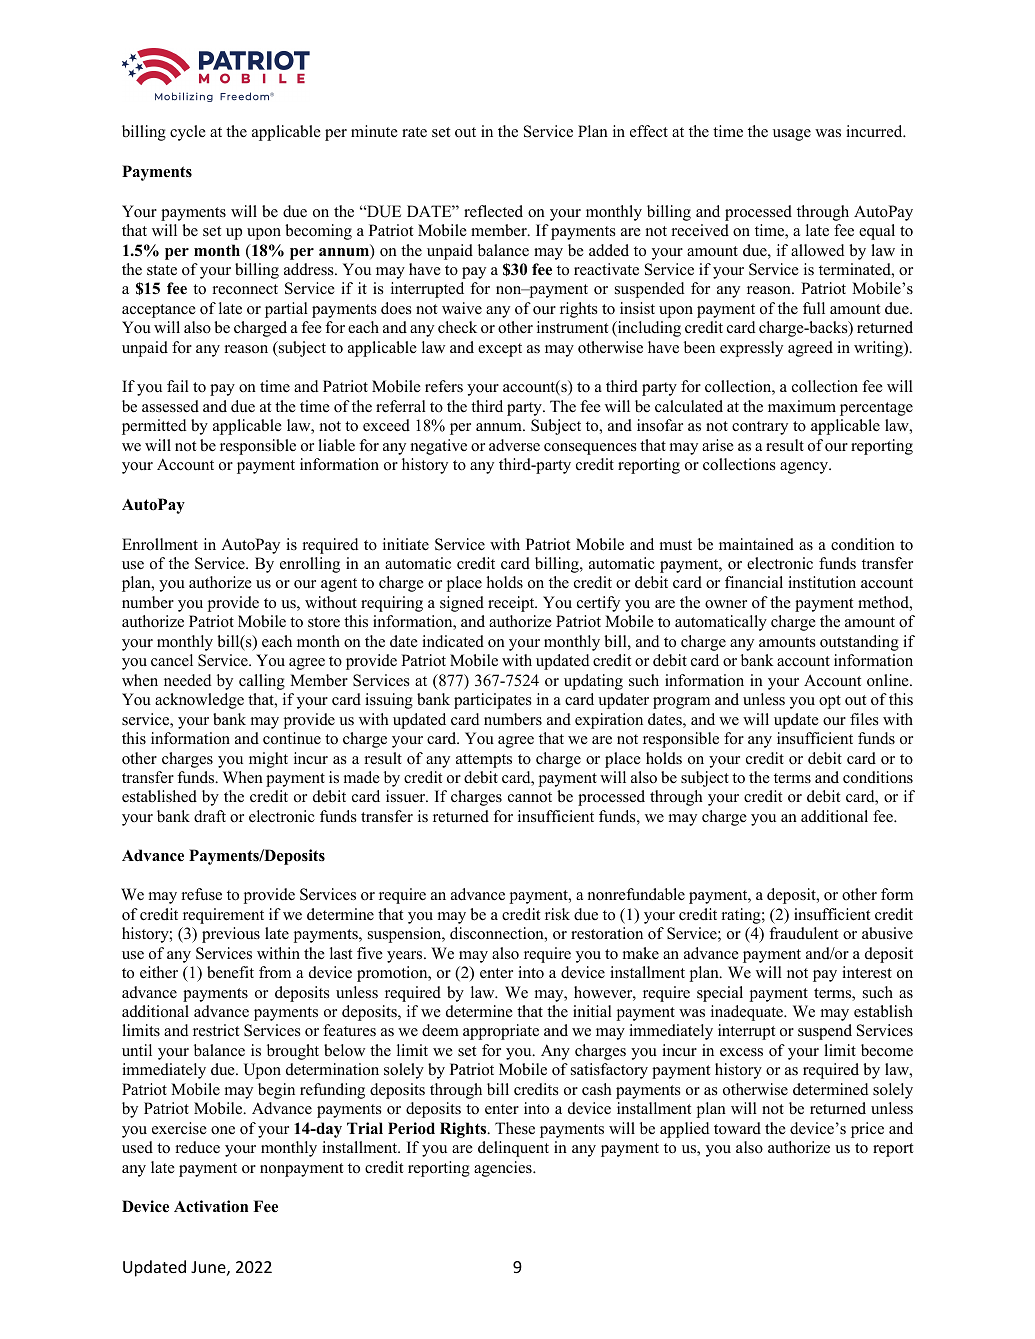 The width and height of the screenshot is (1035, 1339). Describe the element at coordinates (160, 544) in the screenshot. I see `Enrollment` at that location.
